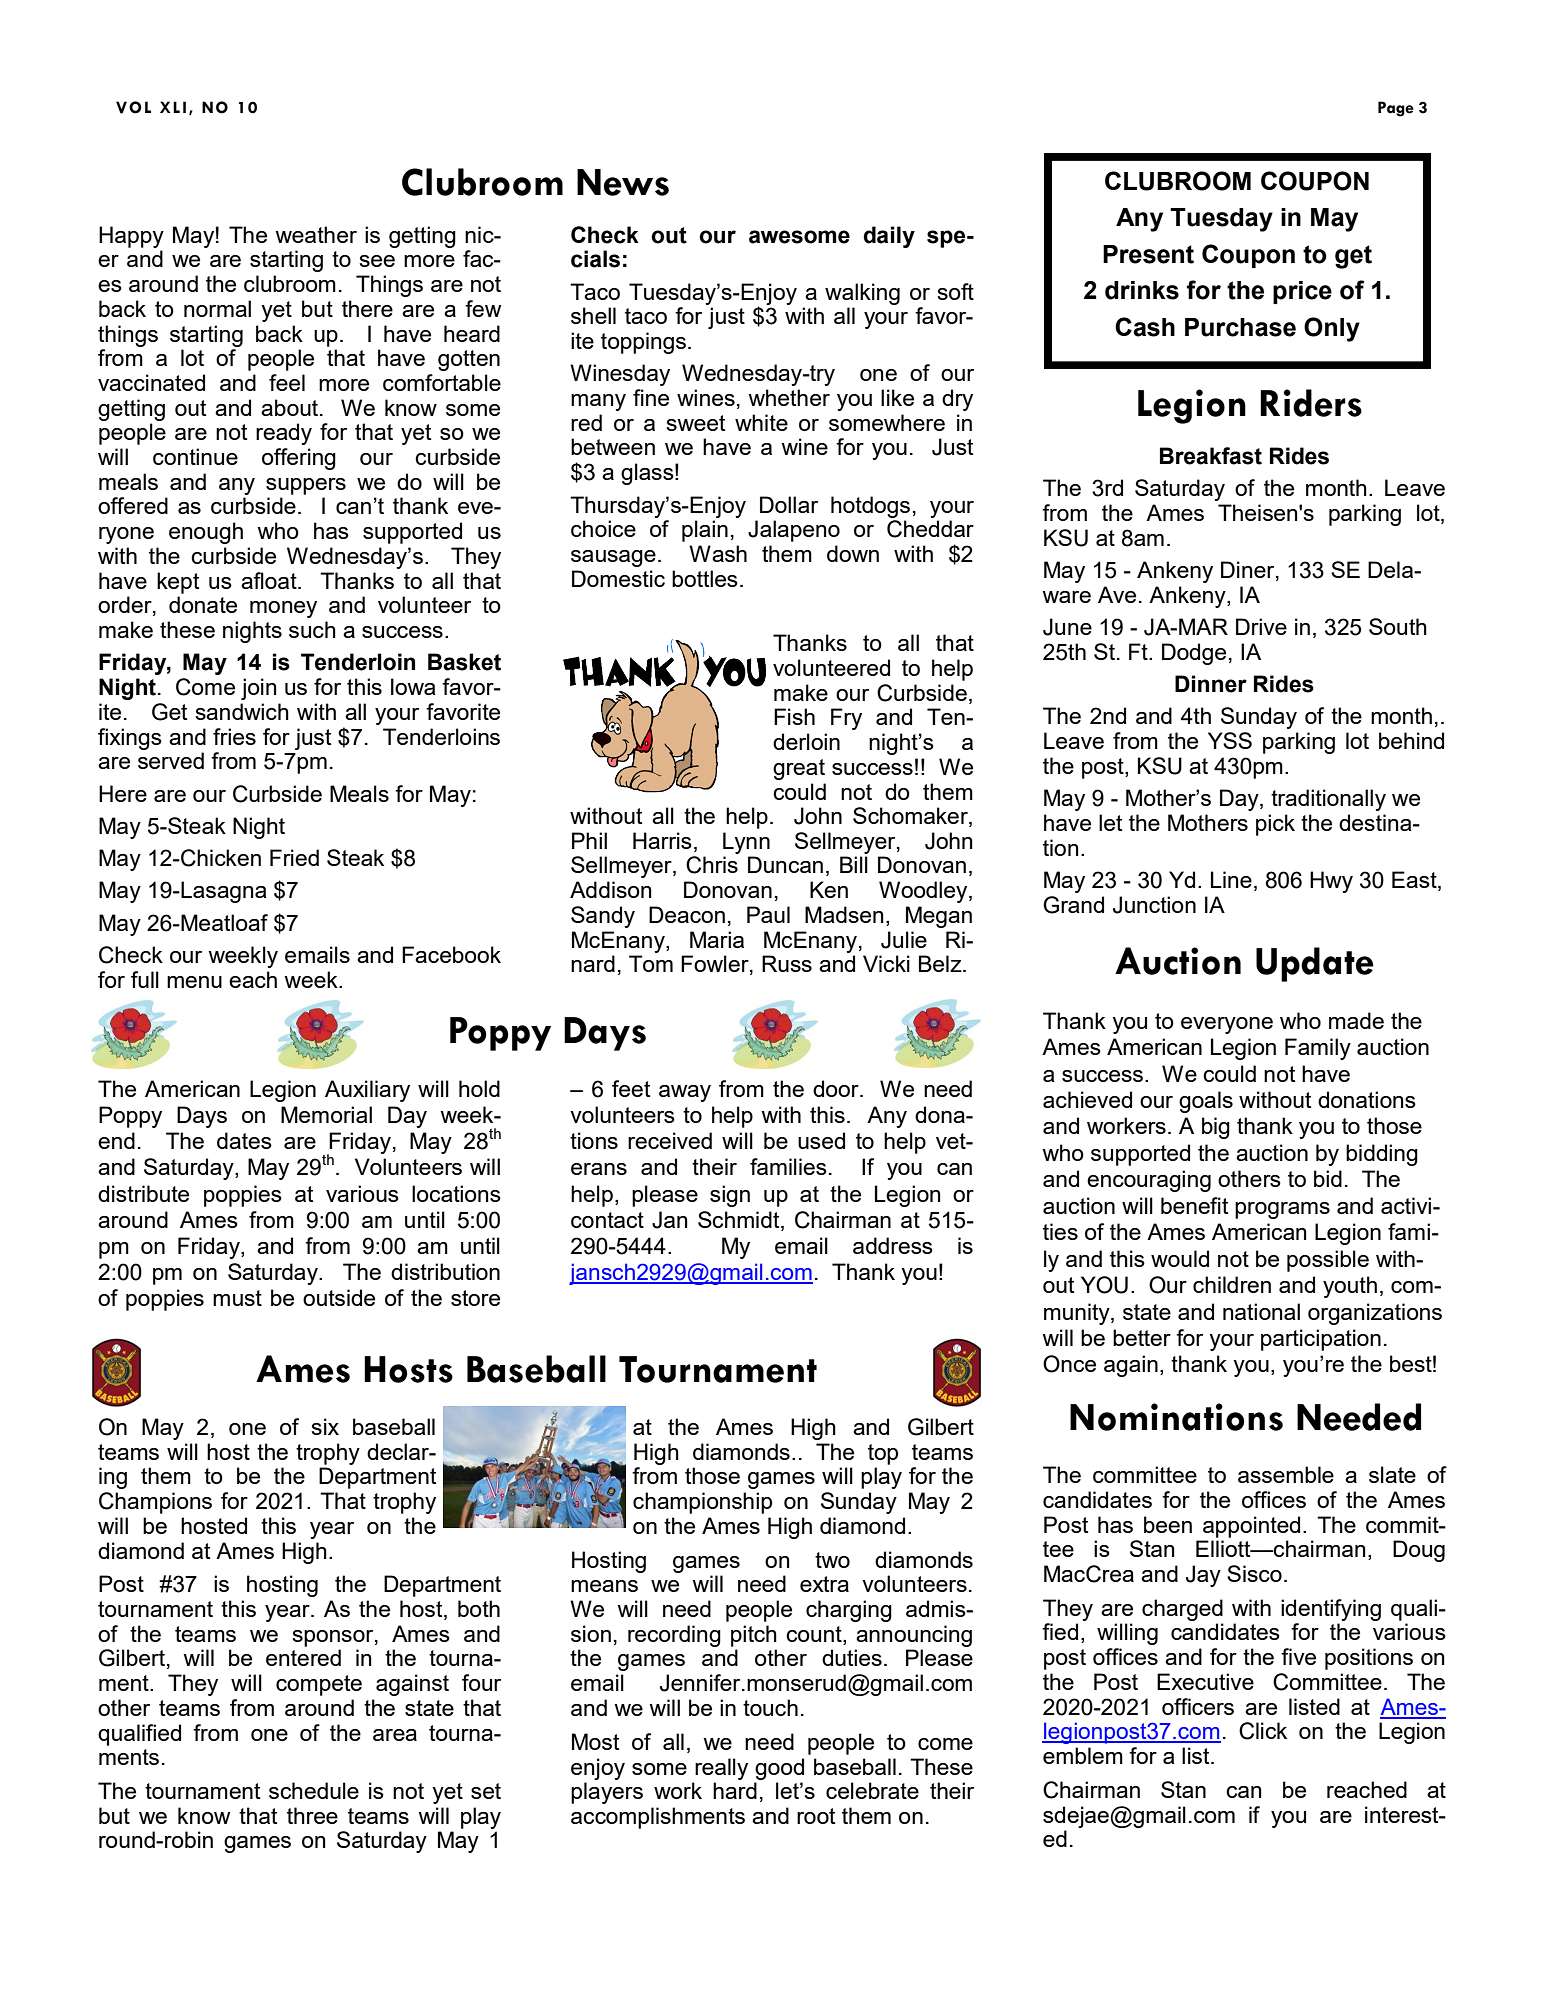 This page has width=1544, height=1998. Describe the element at coordinates (294, 857) in the page. I see `Fried` at that location.
